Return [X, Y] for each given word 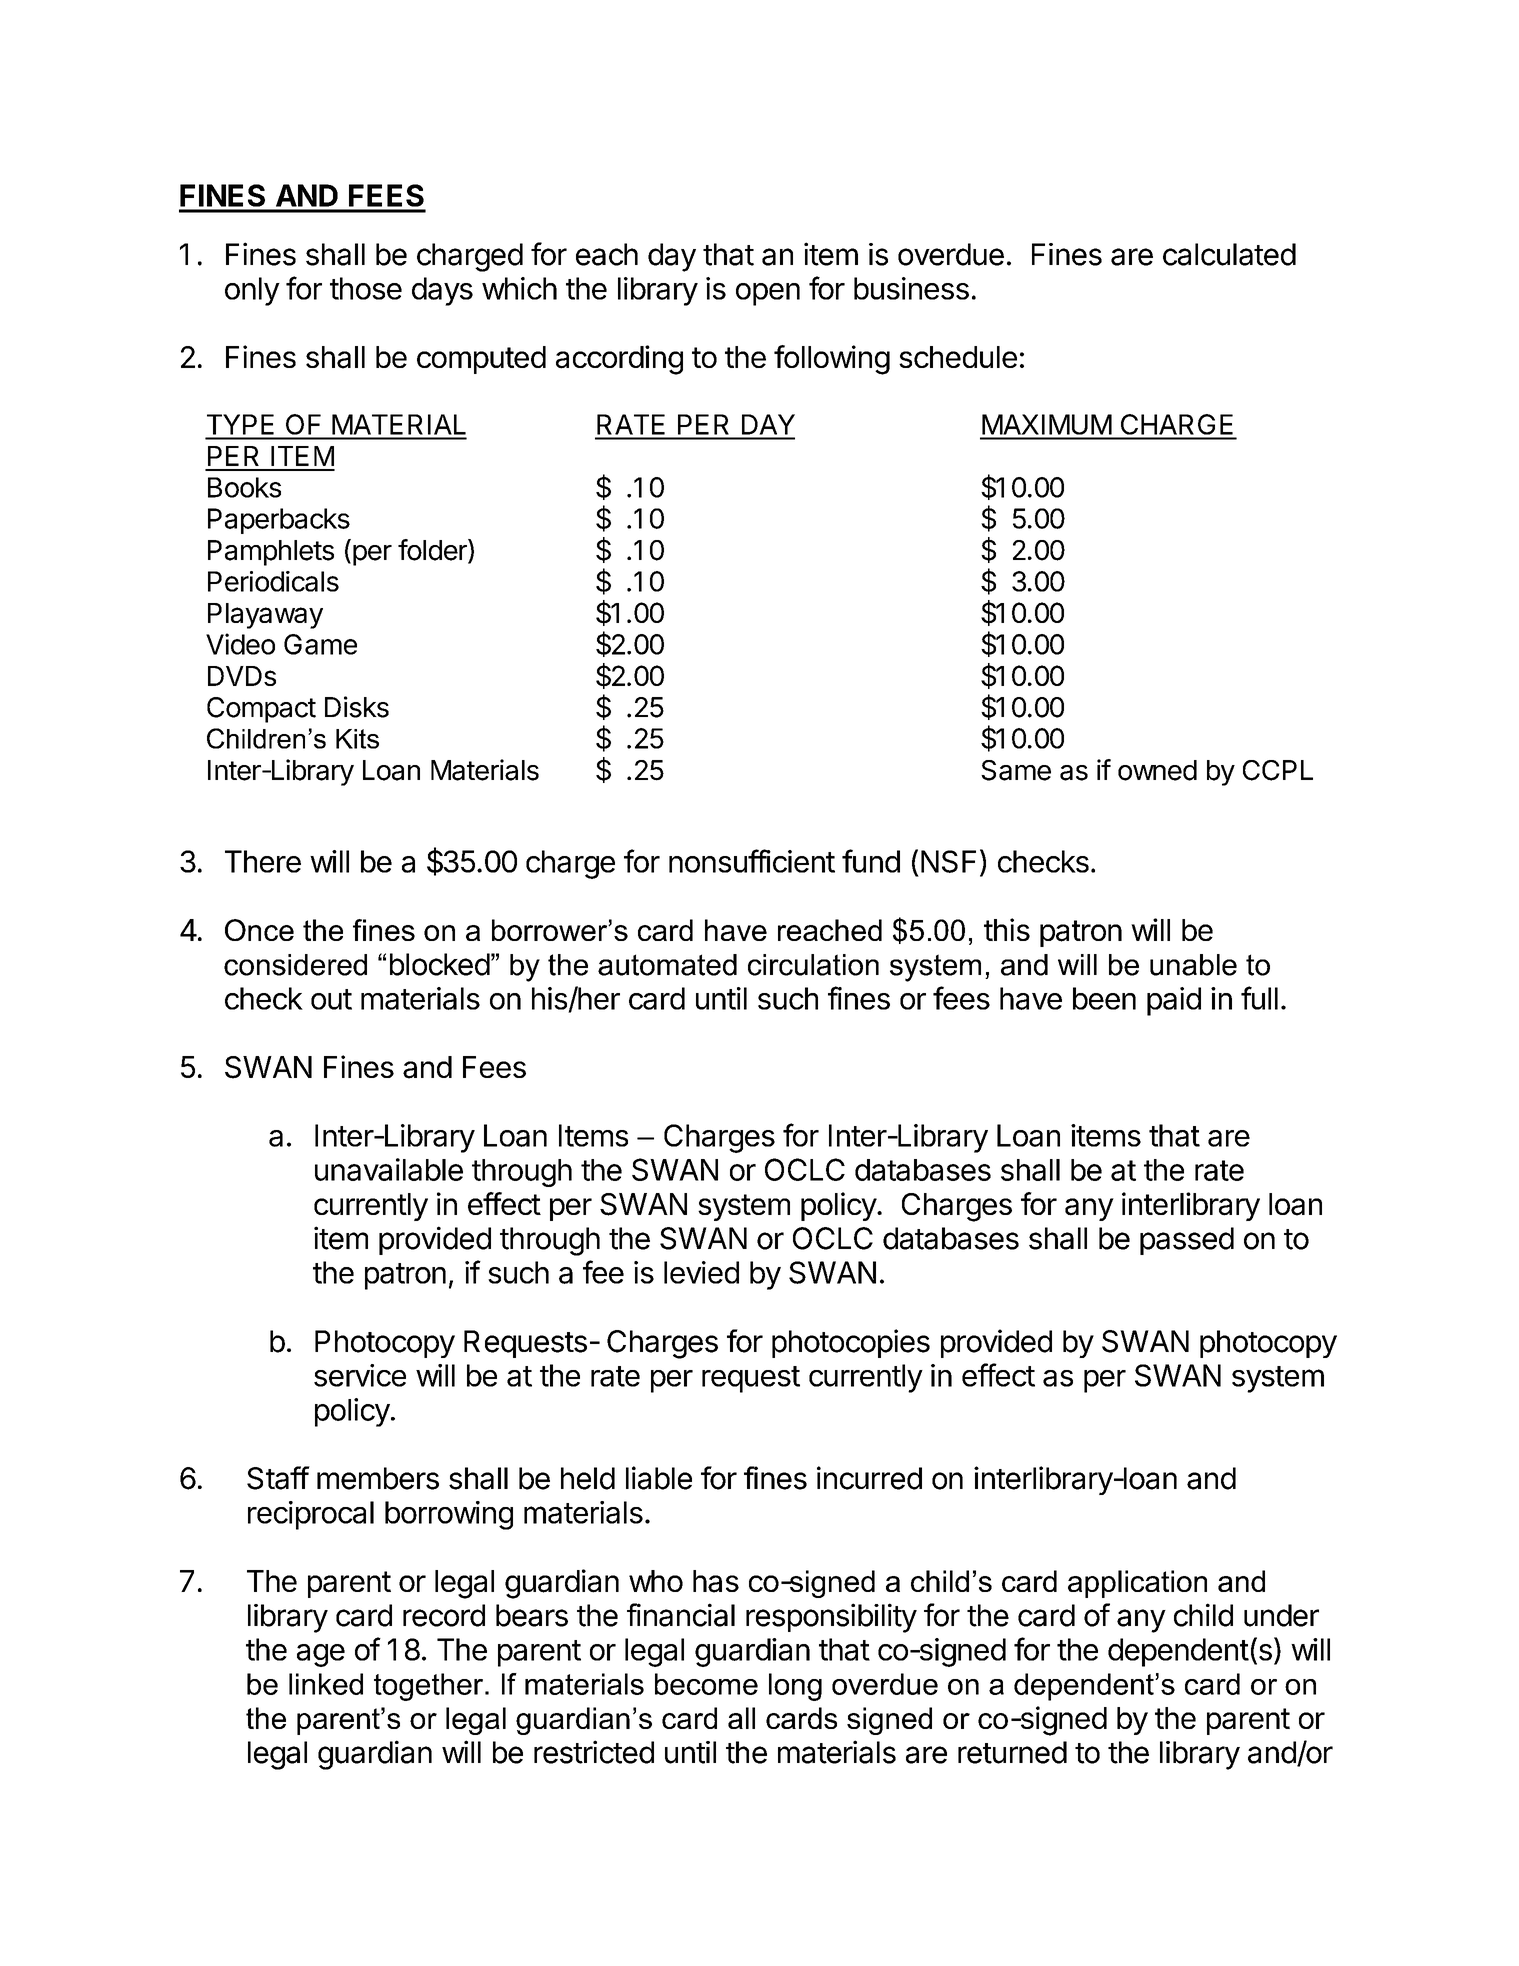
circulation [813, 965]
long [795, 1687]
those [366, 288]
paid [1174, 1001]
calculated [1229, 254]
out [331, 999]
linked [326, 1684]
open [768, 294]
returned [1012, 1752]
